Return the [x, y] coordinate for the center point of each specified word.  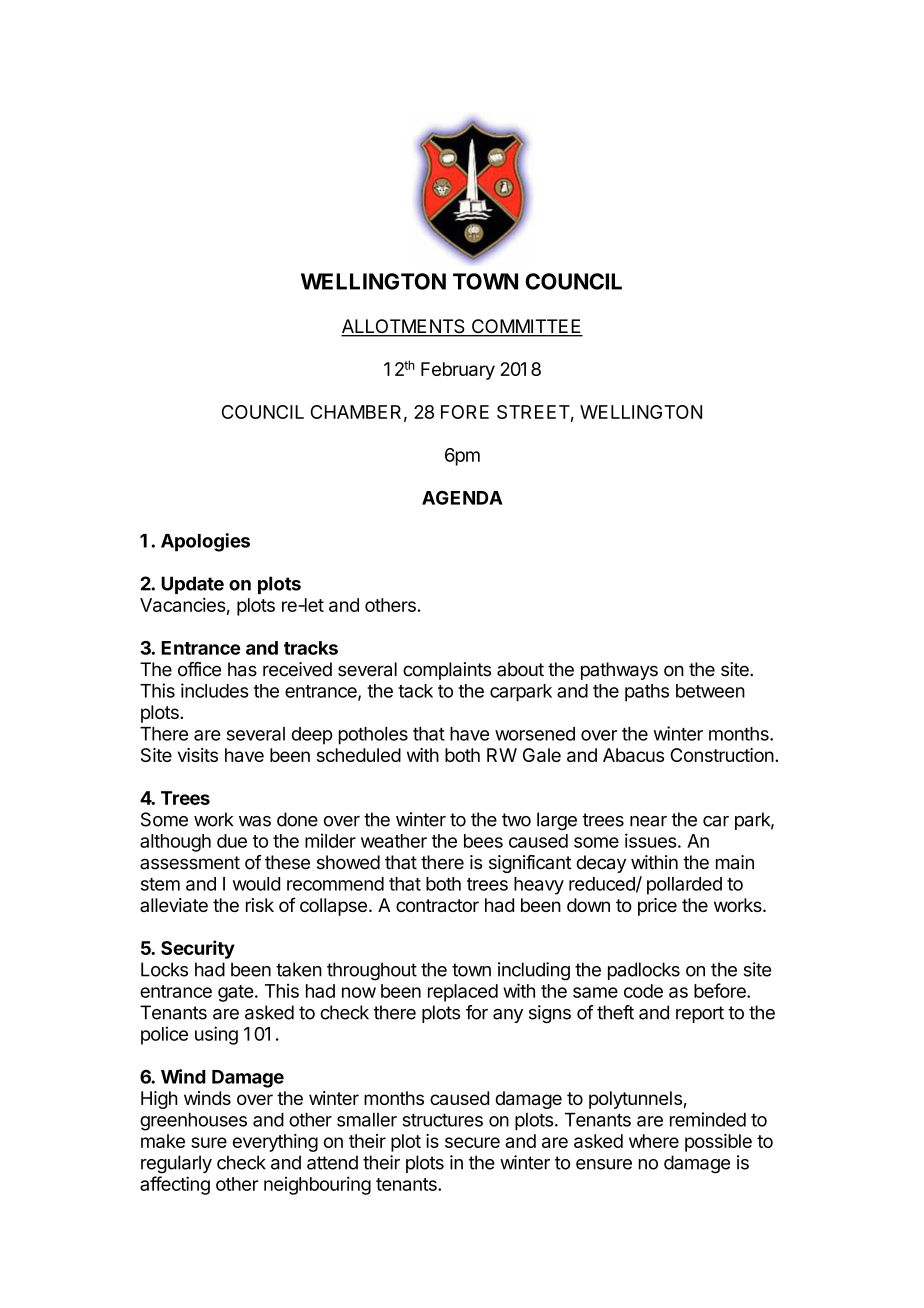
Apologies [205, 542]
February [458, 371]
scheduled [359, 755]
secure [472, 1142]
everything [275, 1143]
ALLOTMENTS [404, 327]
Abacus [633, 755]
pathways [619, 671]
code [643, 991]
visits [198, 755]
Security [198, 949]
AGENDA [462, 498]
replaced [463, 993]
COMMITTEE [526, 327]
